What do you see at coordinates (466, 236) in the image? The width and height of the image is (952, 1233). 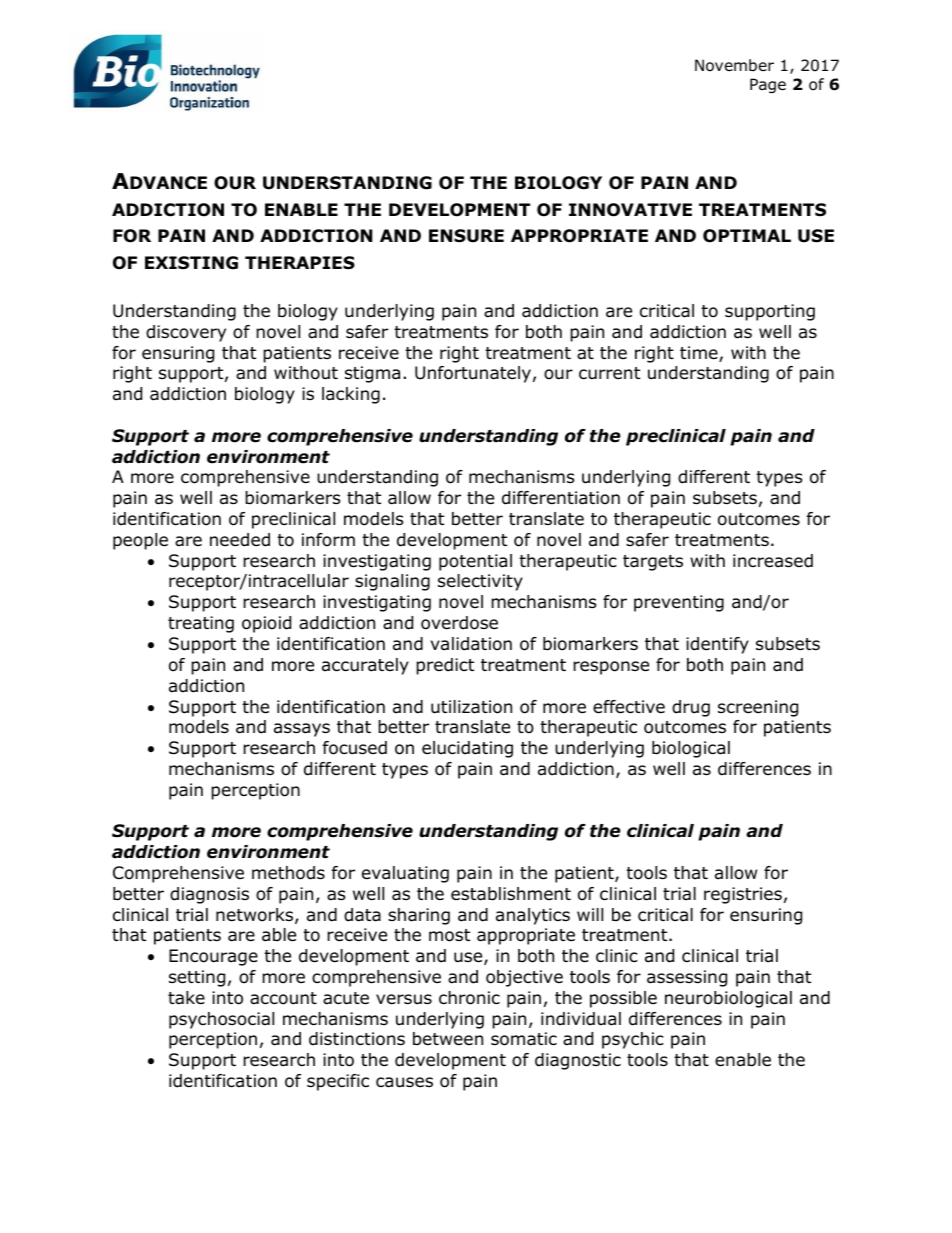 I see `ENSURE` at bounding box center [466, 236].
